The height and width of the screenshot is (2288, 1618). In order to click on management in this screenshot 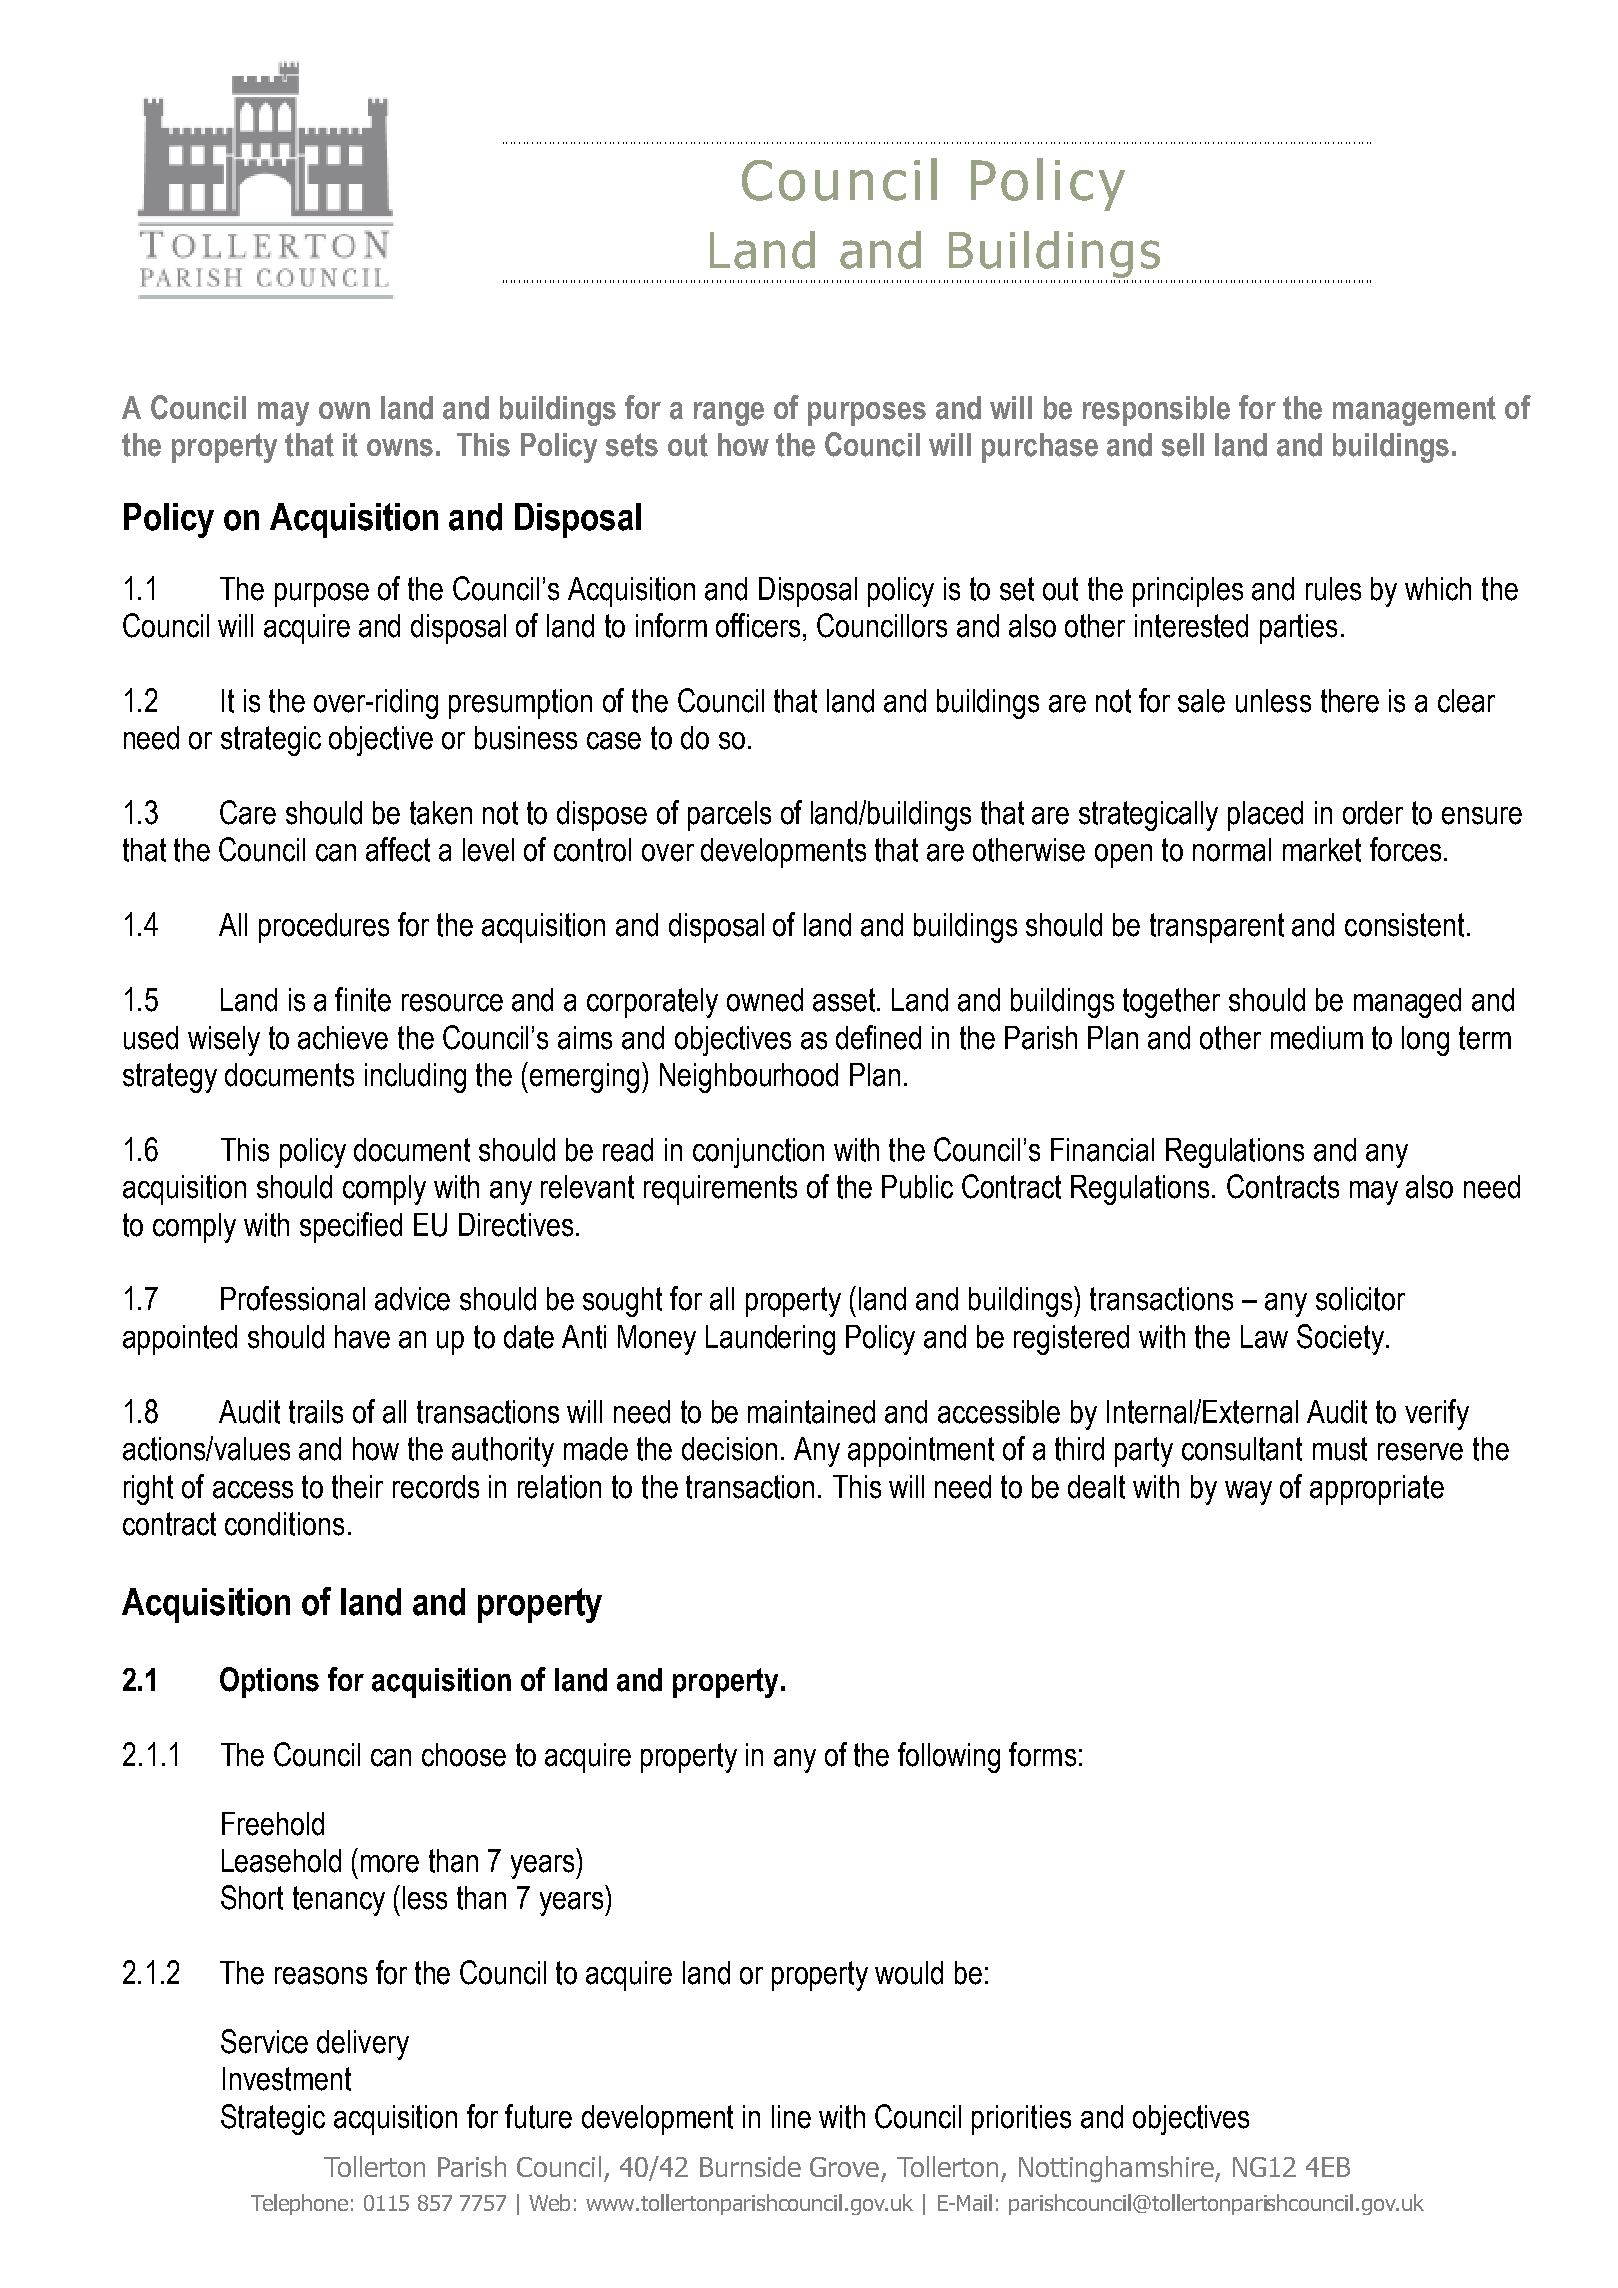, I will do `click(1414, 411)`.
